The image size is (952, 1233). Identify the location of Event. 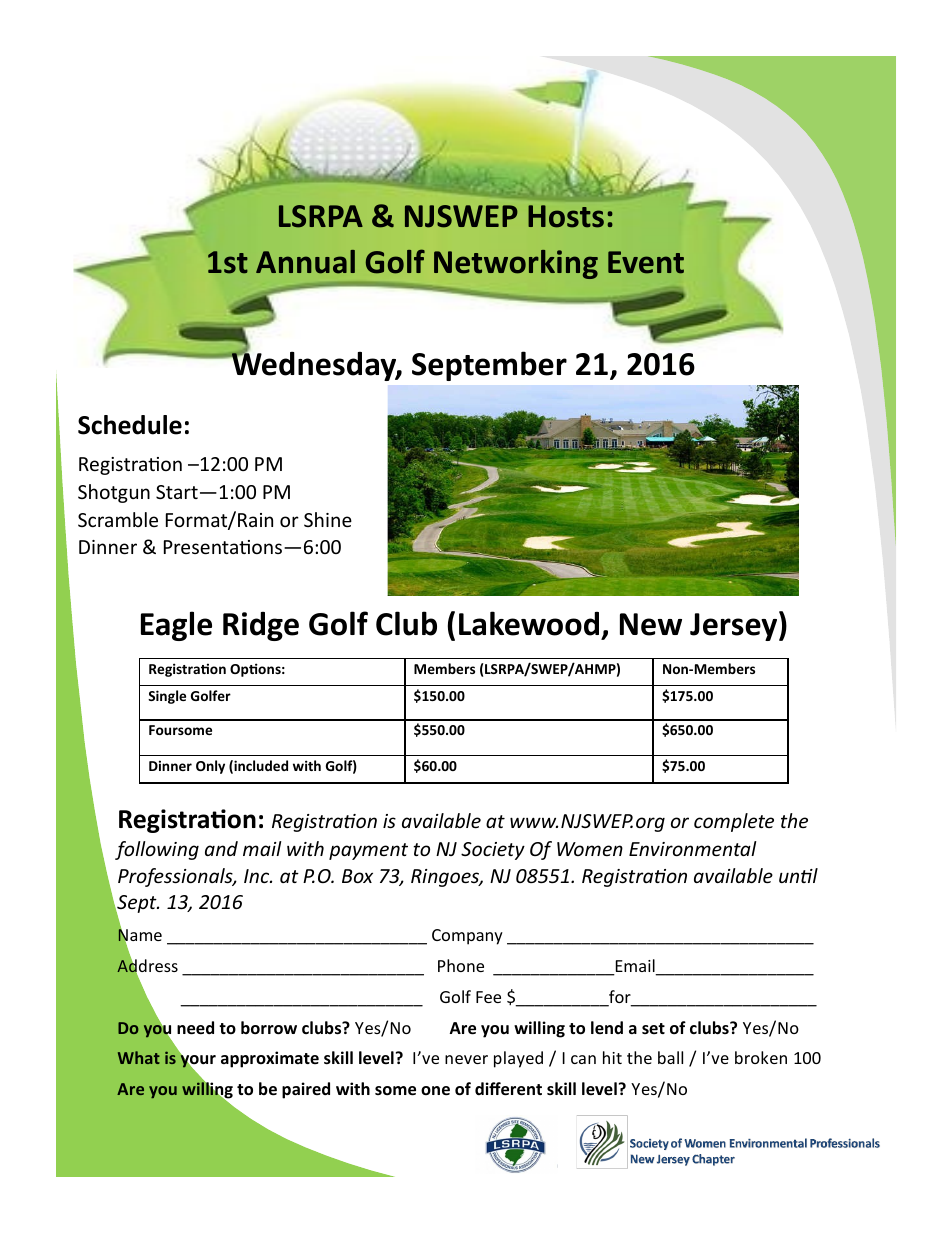
(646, 262).
